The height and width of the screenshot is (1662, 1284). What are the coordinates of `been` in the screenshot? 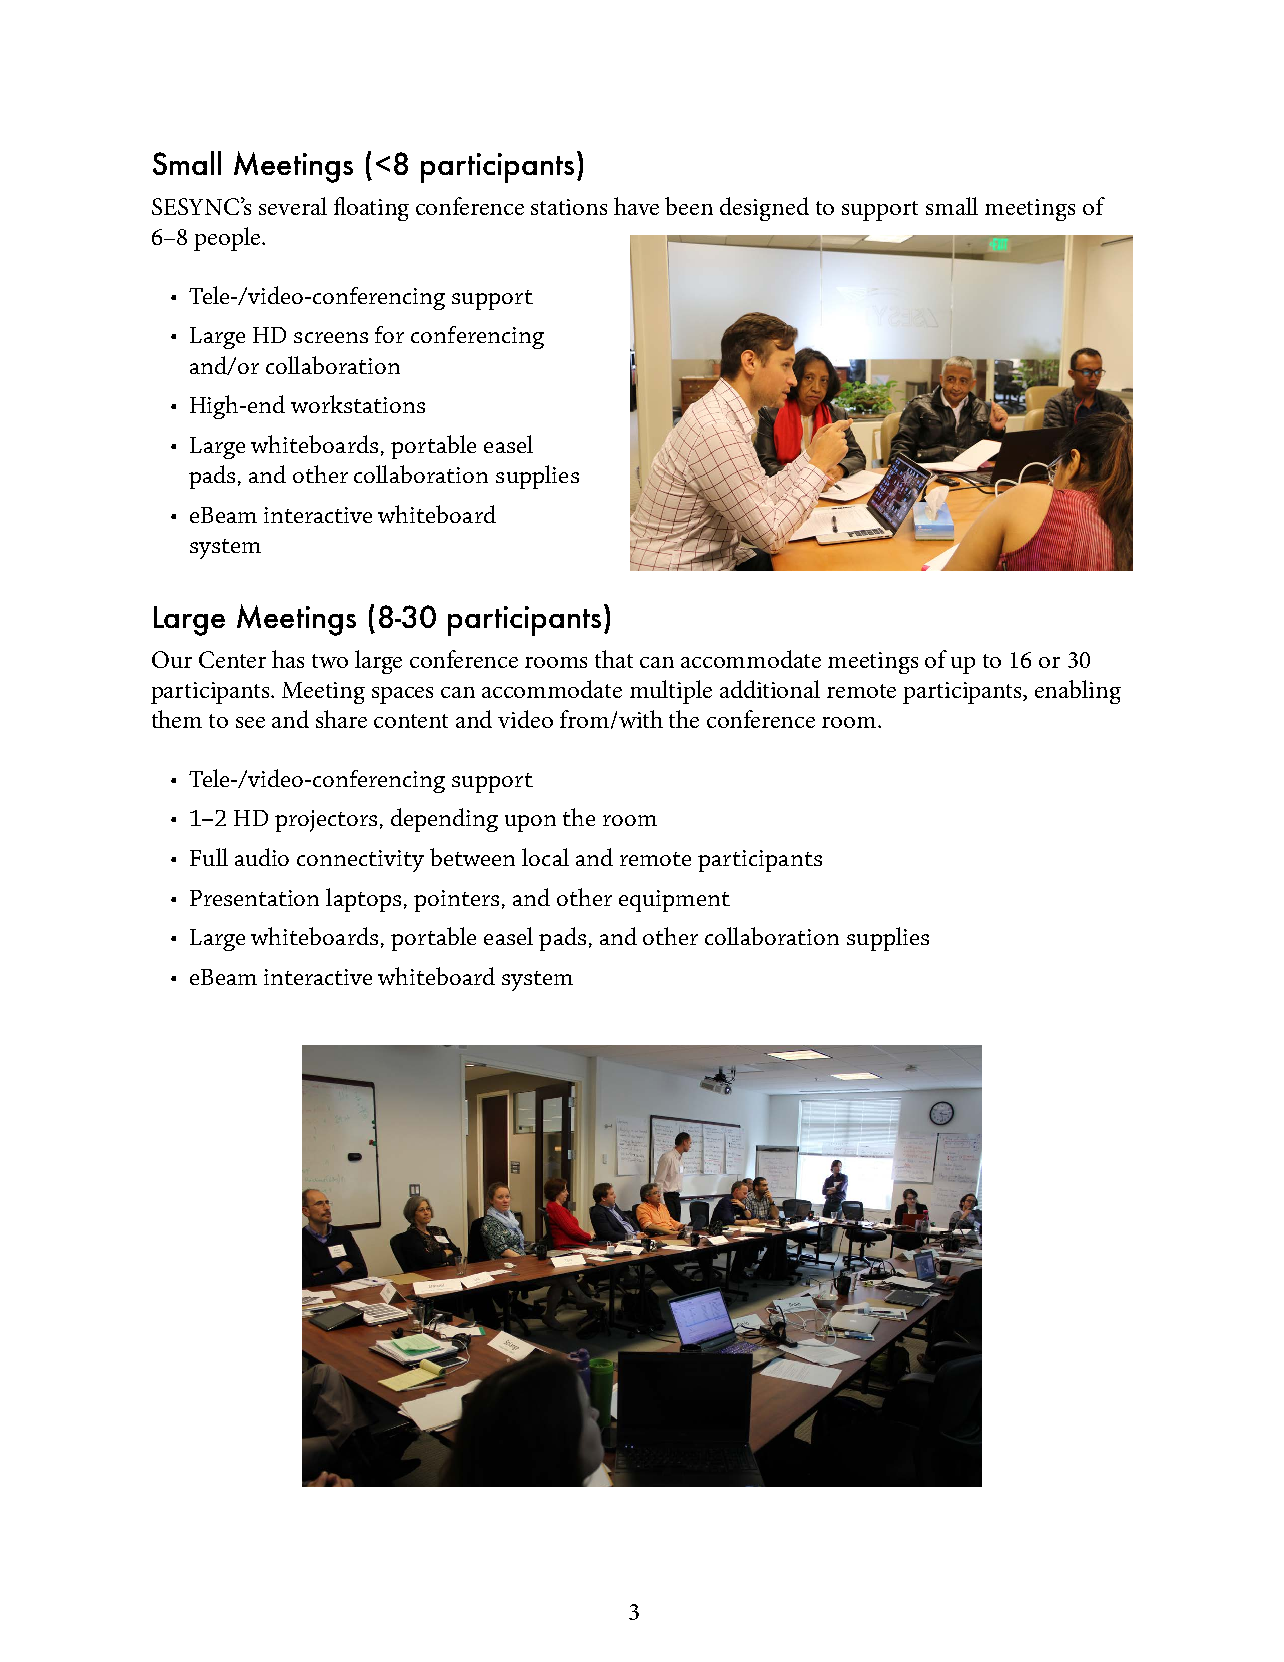 It's located at (689, 206).
